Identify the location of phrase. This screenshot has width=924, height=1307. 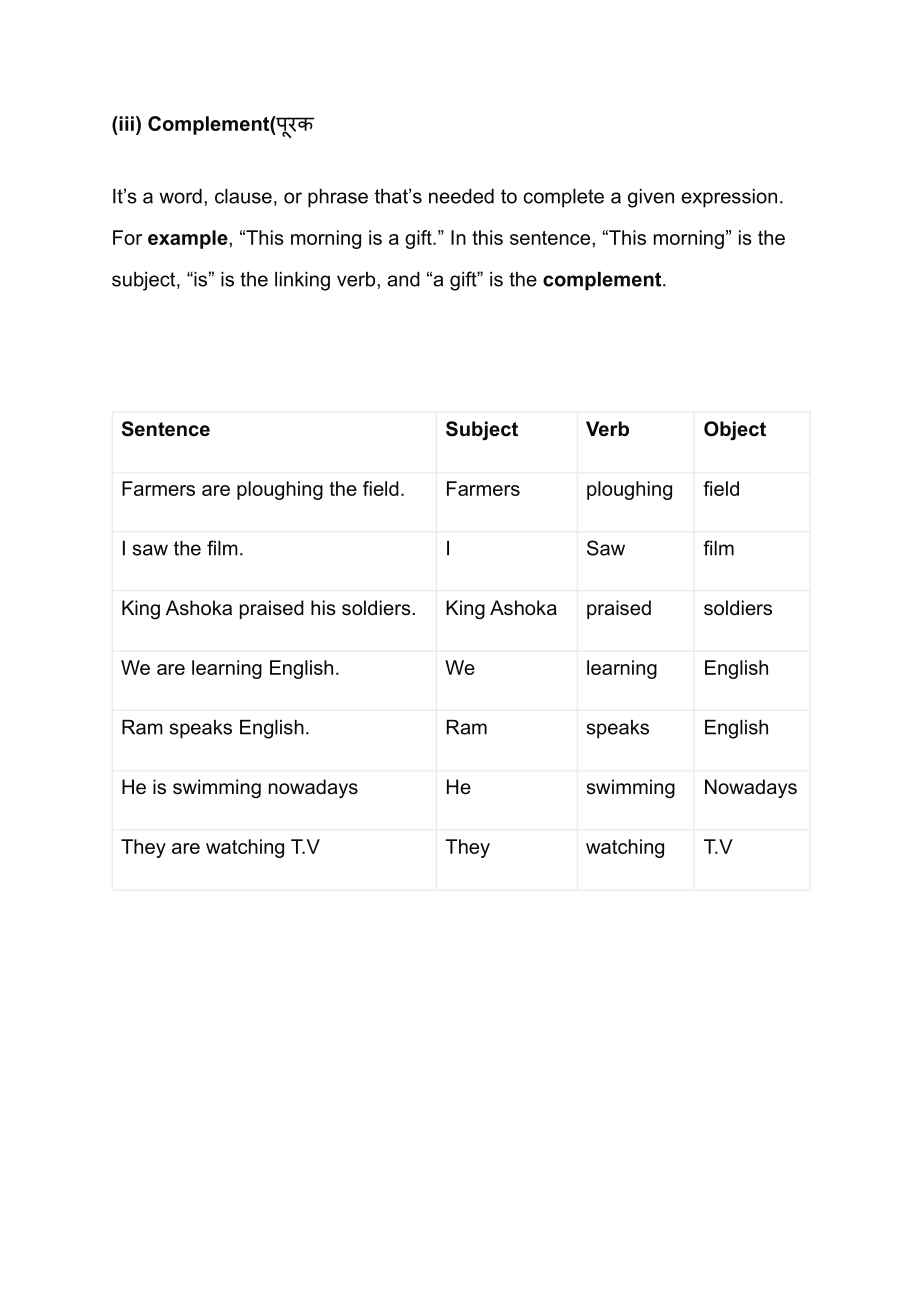
(338, 198).
